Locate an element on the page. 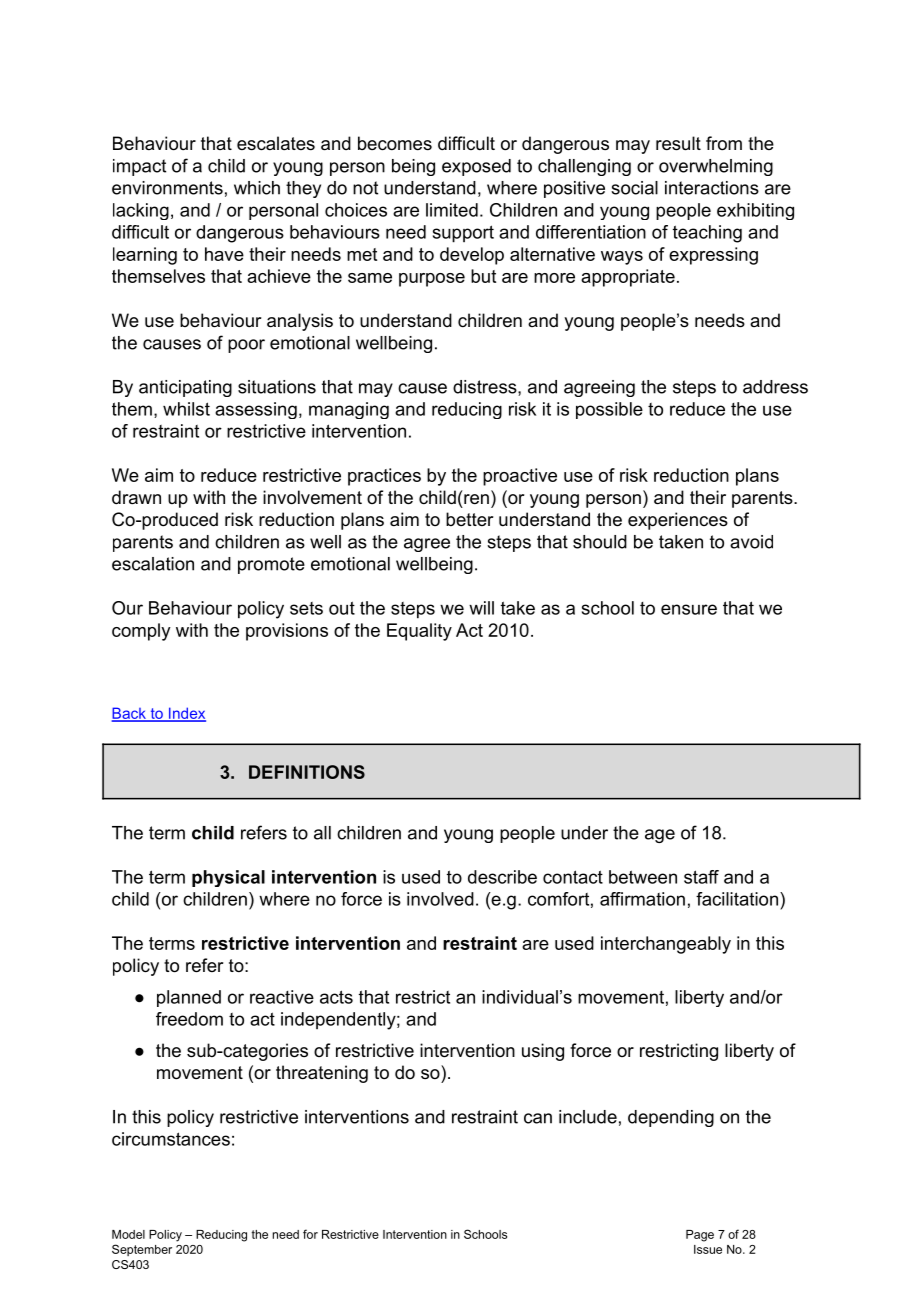 The width and height of the page is (924, 1307). staff is located at coordinates (701, 877).
